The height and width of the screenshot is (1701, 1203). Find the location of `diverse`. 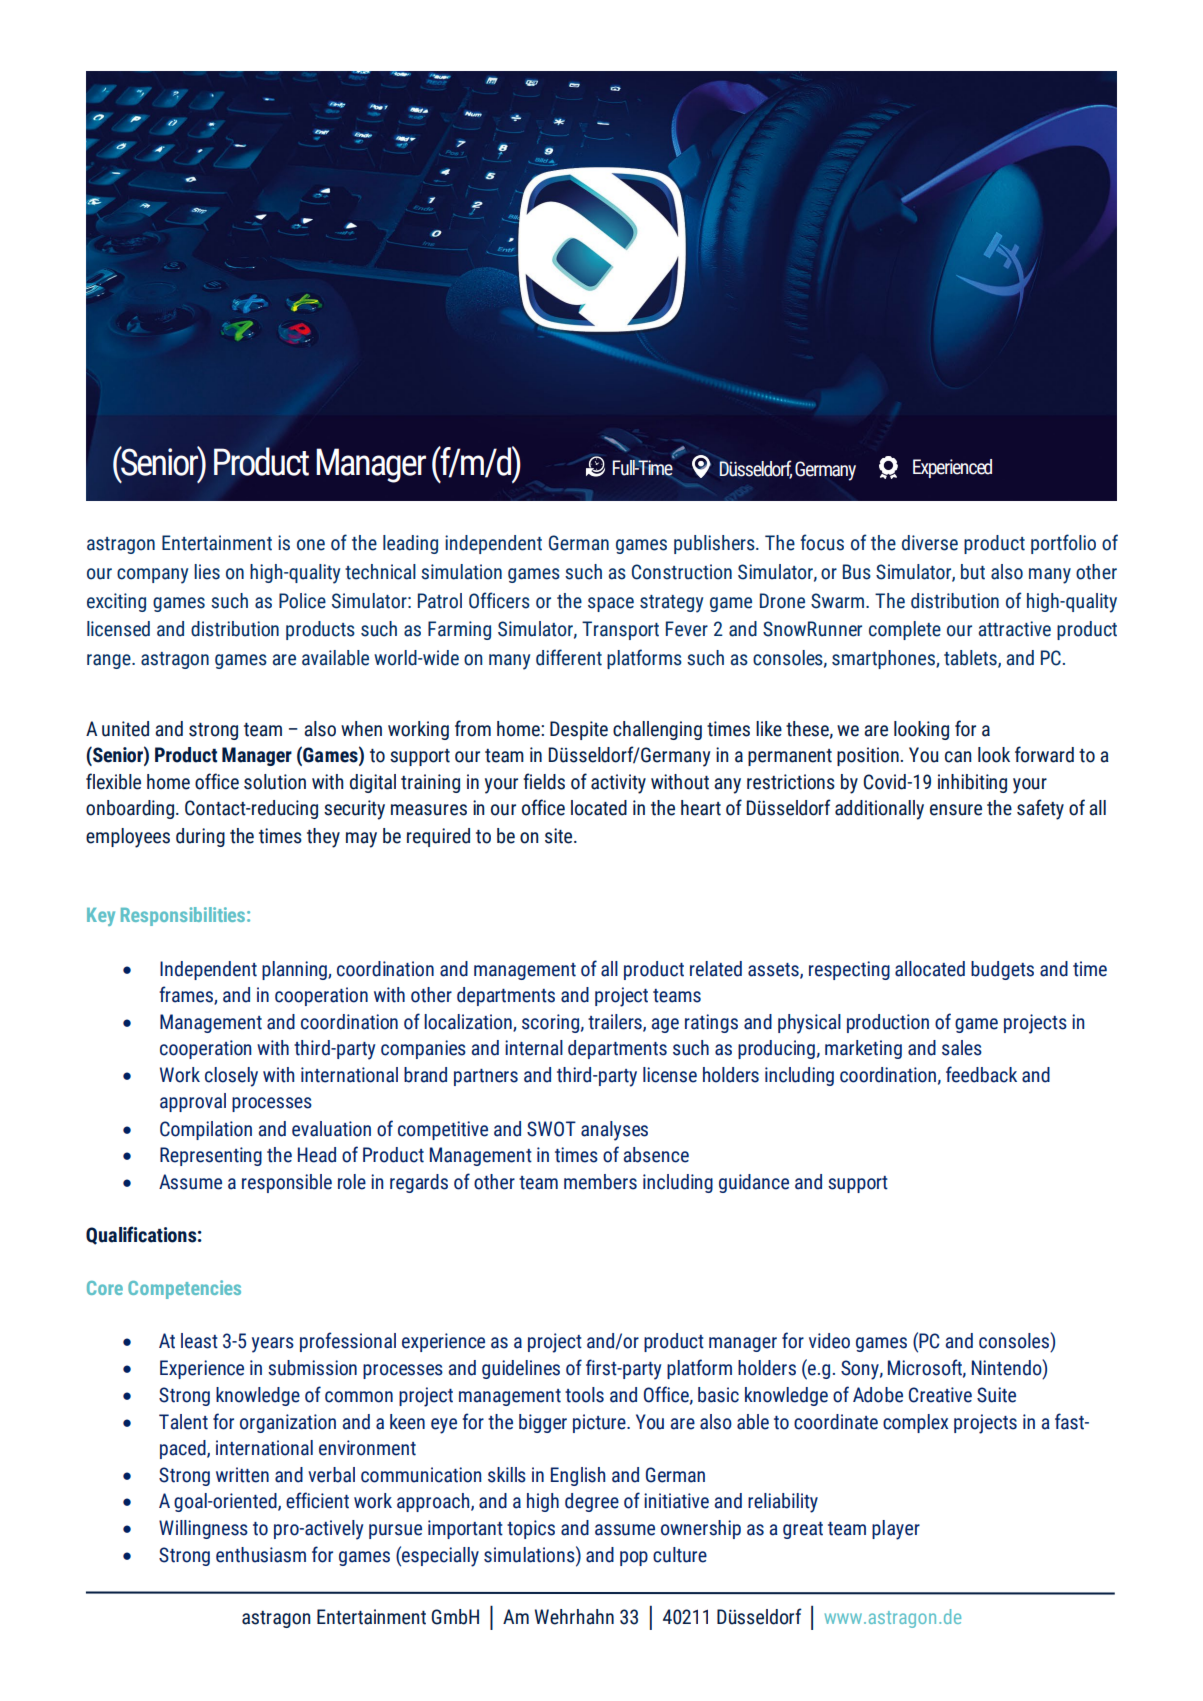

diverse is located at coordinates (930, 543).
